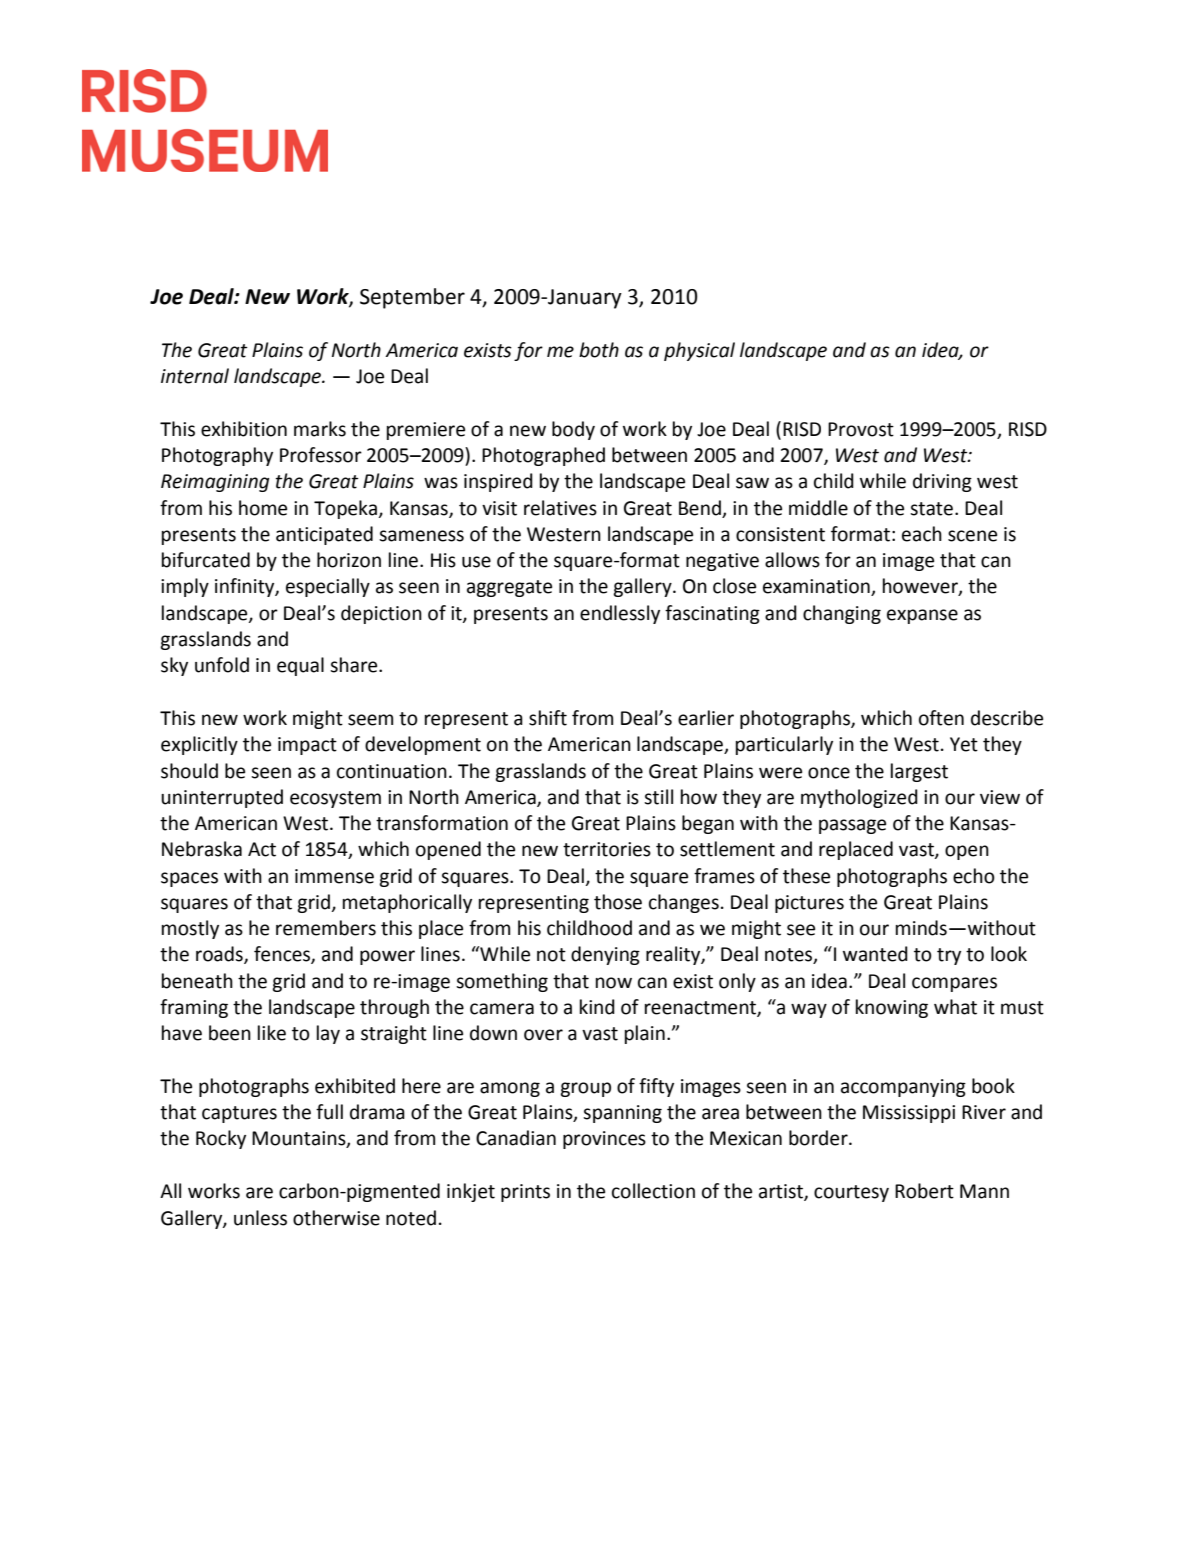 The height and width of the document is (1551, 1199). Describe the element at coordinates (599, 350) in the document. I see `both` at that location.
